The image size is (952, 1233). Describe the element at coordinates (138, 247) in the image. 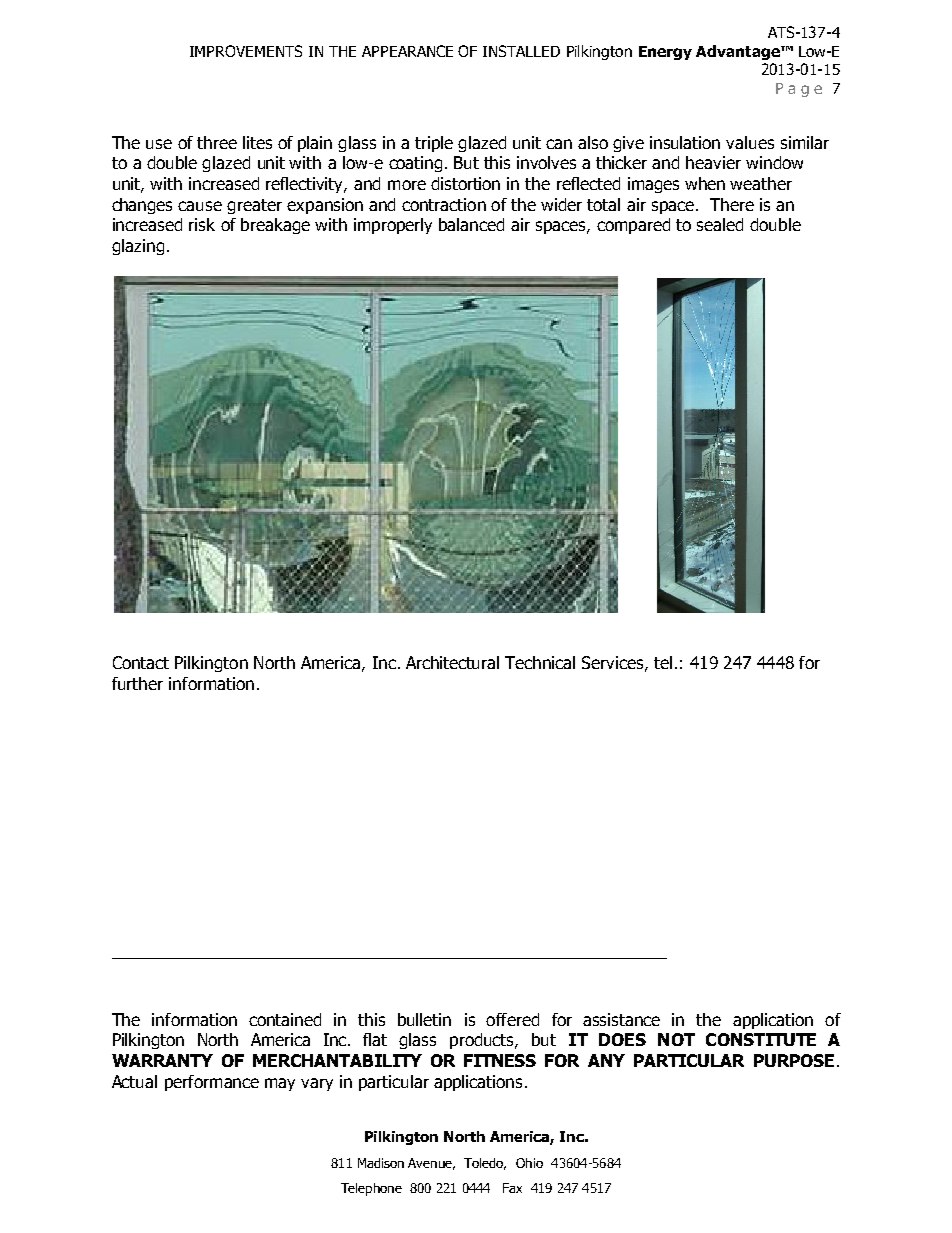

I see `glazing` at that location.
